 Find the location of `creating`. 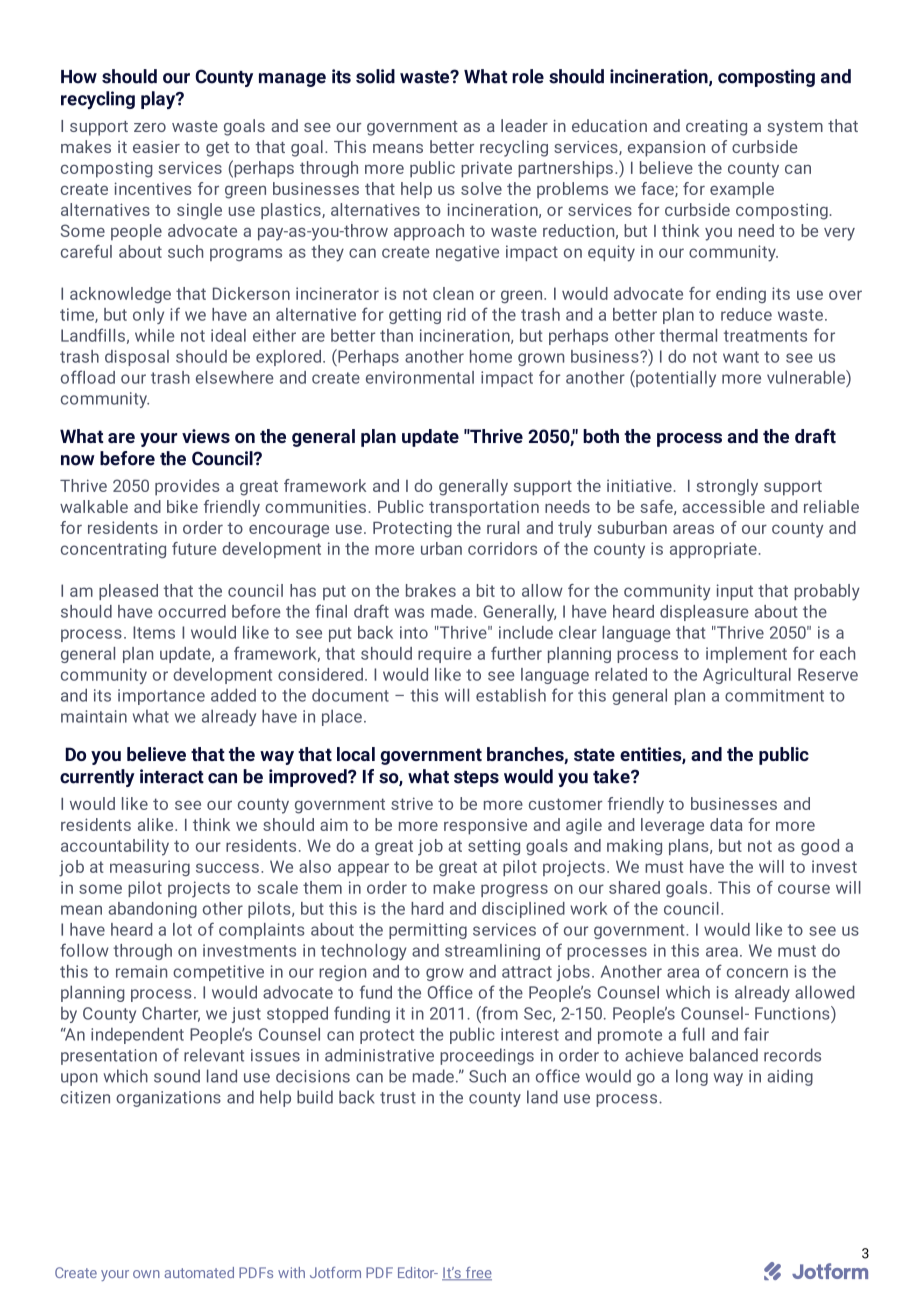

creating is located at coordinates (716, 128).
